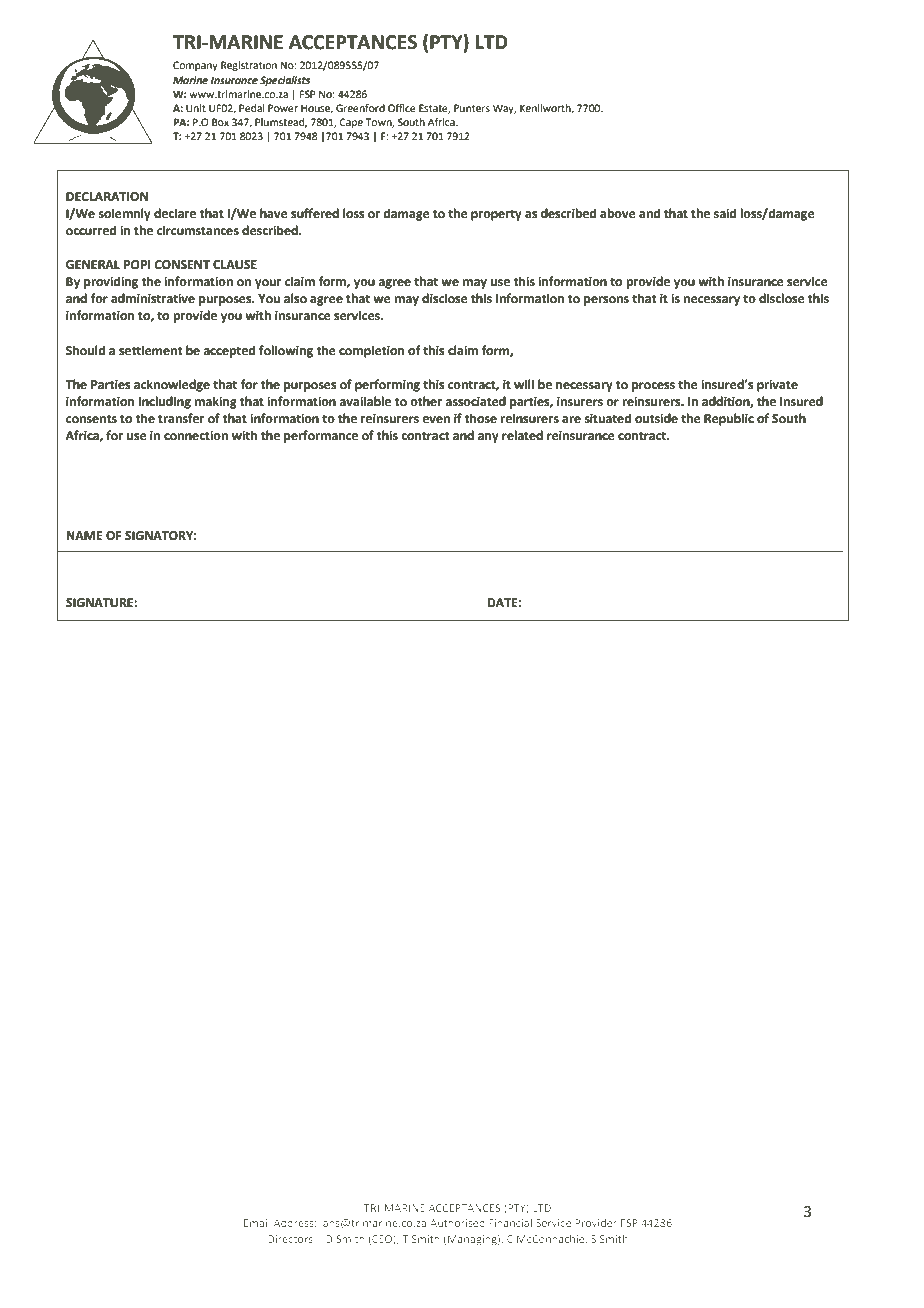  Describe the element at coordinates (729, 419) in the document. I see `Republic` at that location.
